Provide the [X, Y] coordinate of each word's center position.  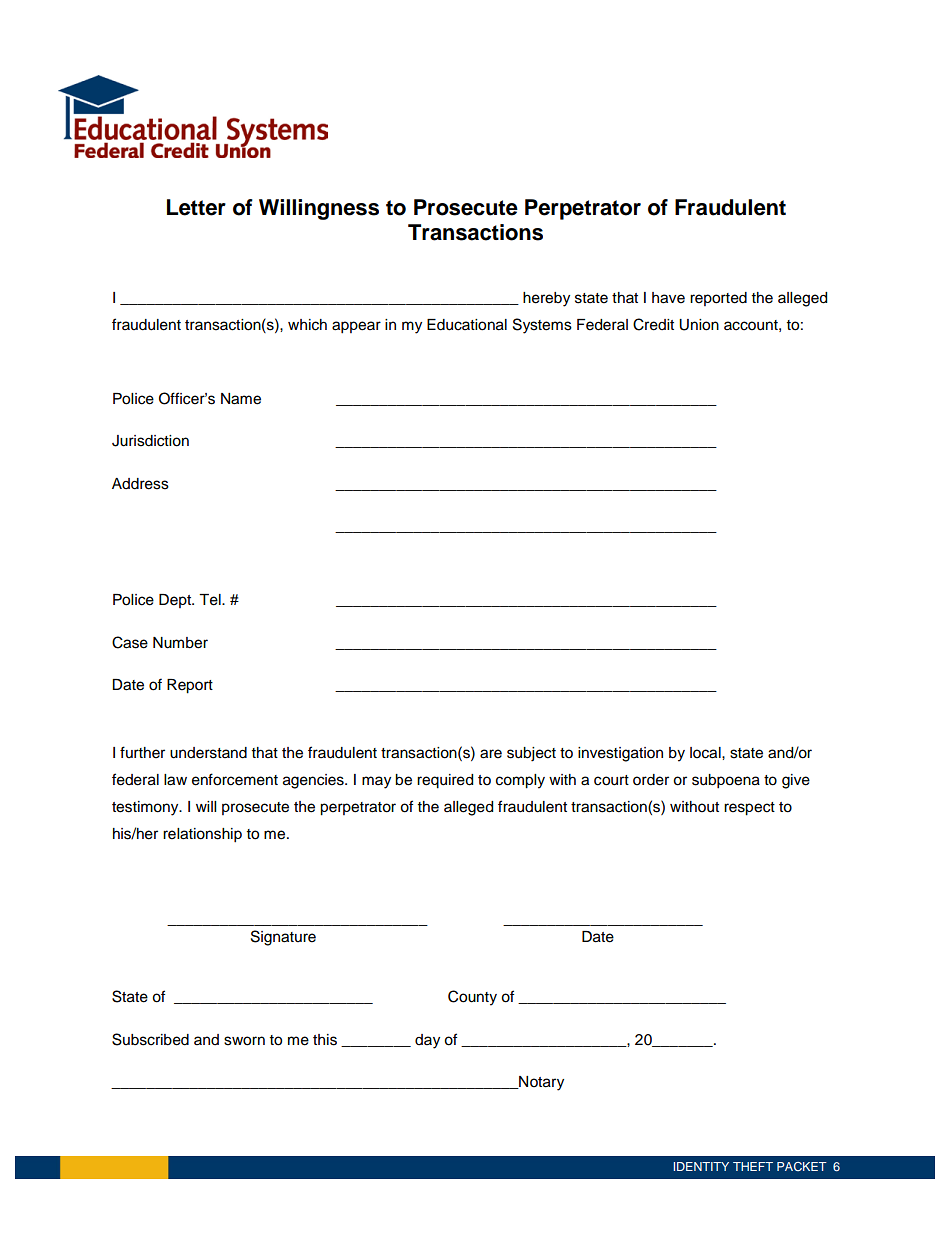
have [668, 298]
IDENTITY [701, 1166]
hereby [546, 299]
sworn [244, 1041]
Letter [196, 207]
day [427, 1041]
